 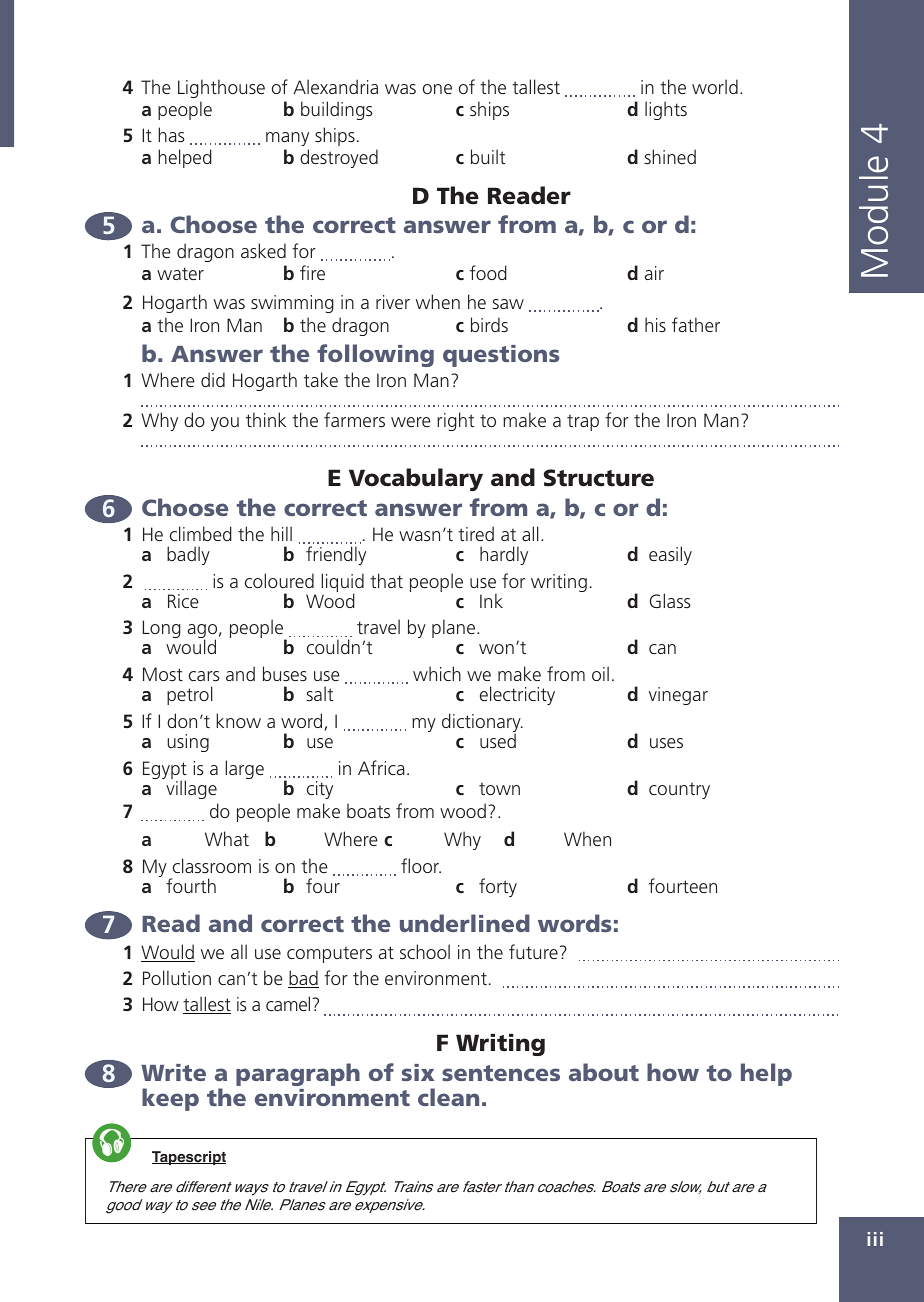 What do you see at coordinates (213, 379) in the image?
I see `did` at bounding box center [213, 379].
